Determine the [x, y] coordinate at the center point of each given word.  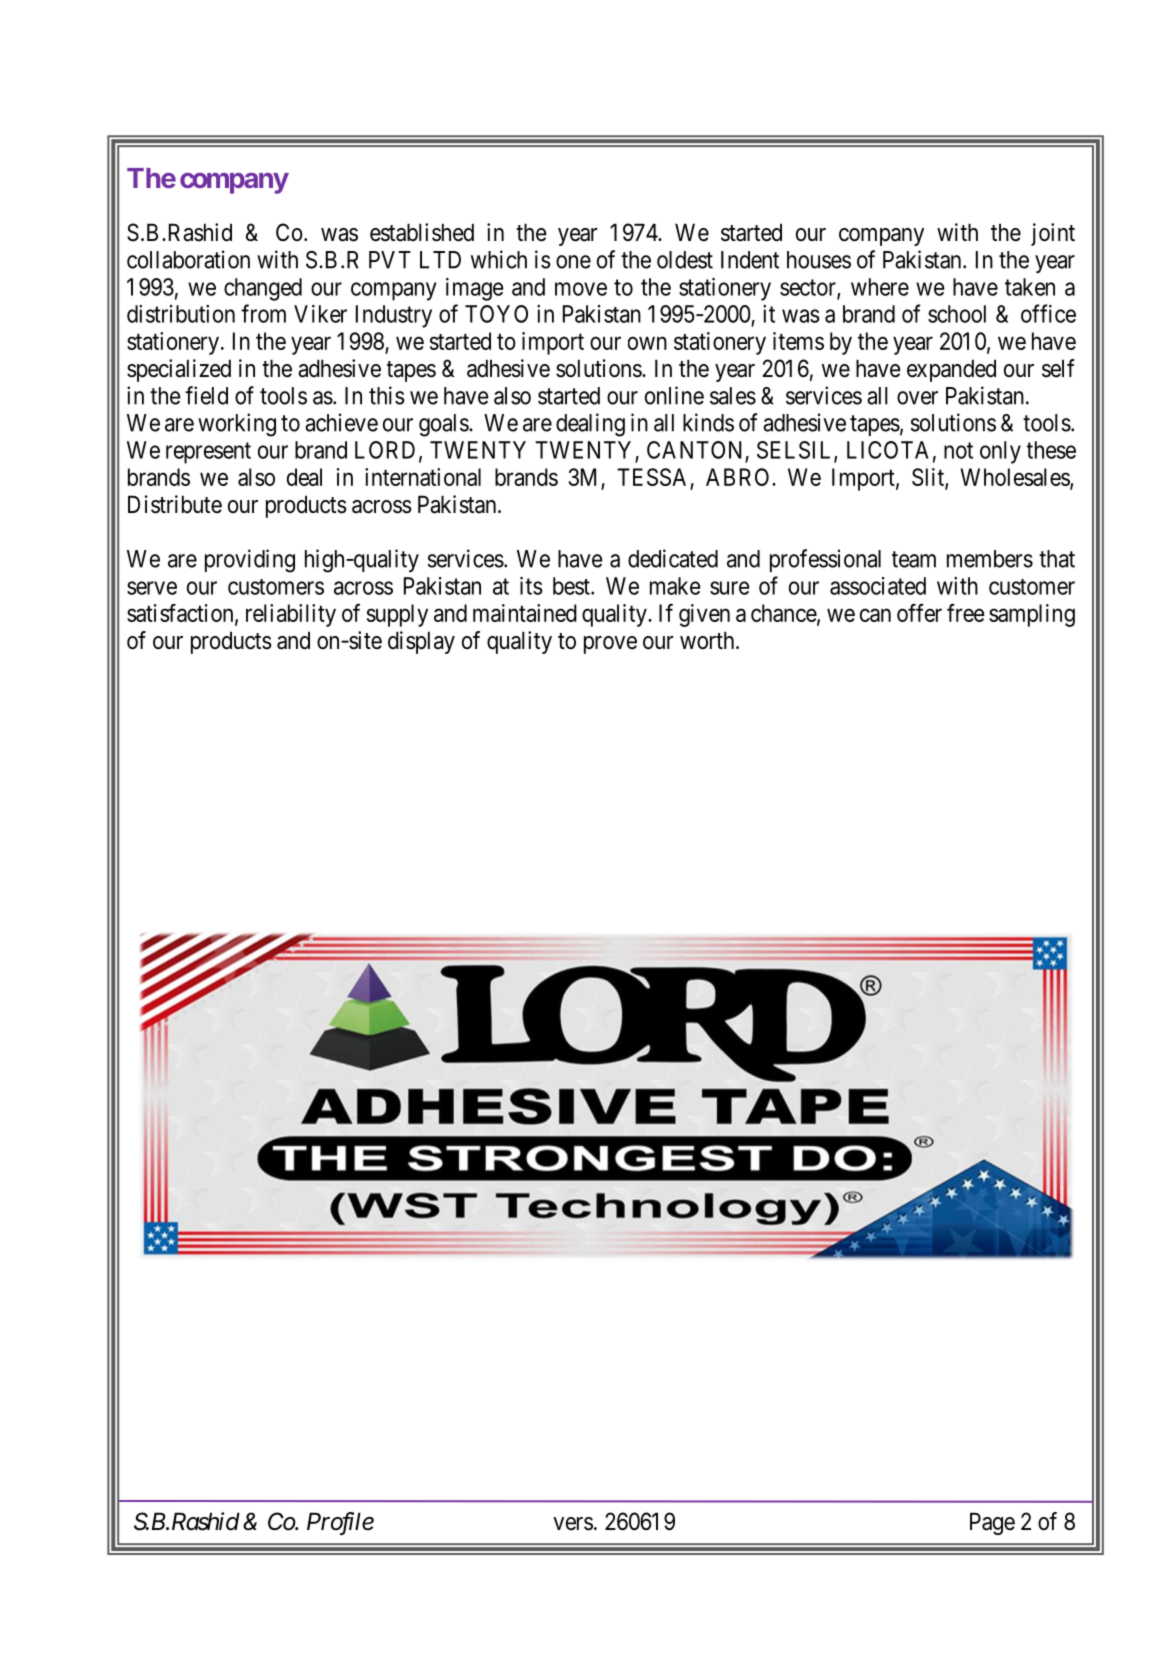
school [957, 314]
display [421, 642]
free [966, 612]
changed [263, 289]
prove [610, 645]
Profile [340, 1523]
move [581, 289]
